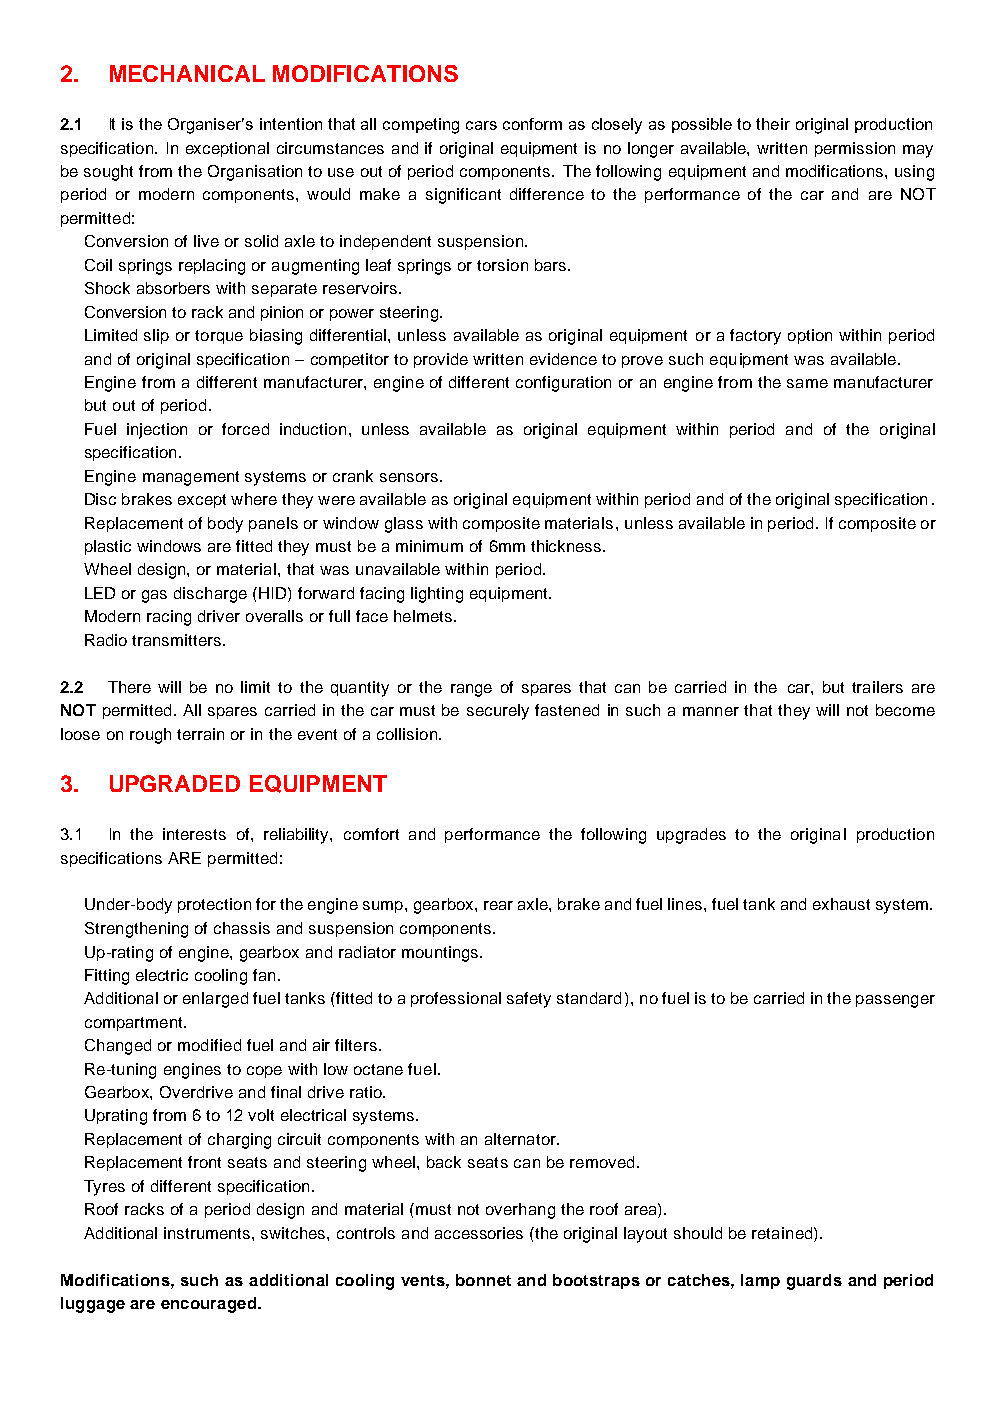 The width and height of the document is (996, 1409). What do you see at coordinates (441, 360) in the document?
I see `provide` at bounding box center [441, 360].
